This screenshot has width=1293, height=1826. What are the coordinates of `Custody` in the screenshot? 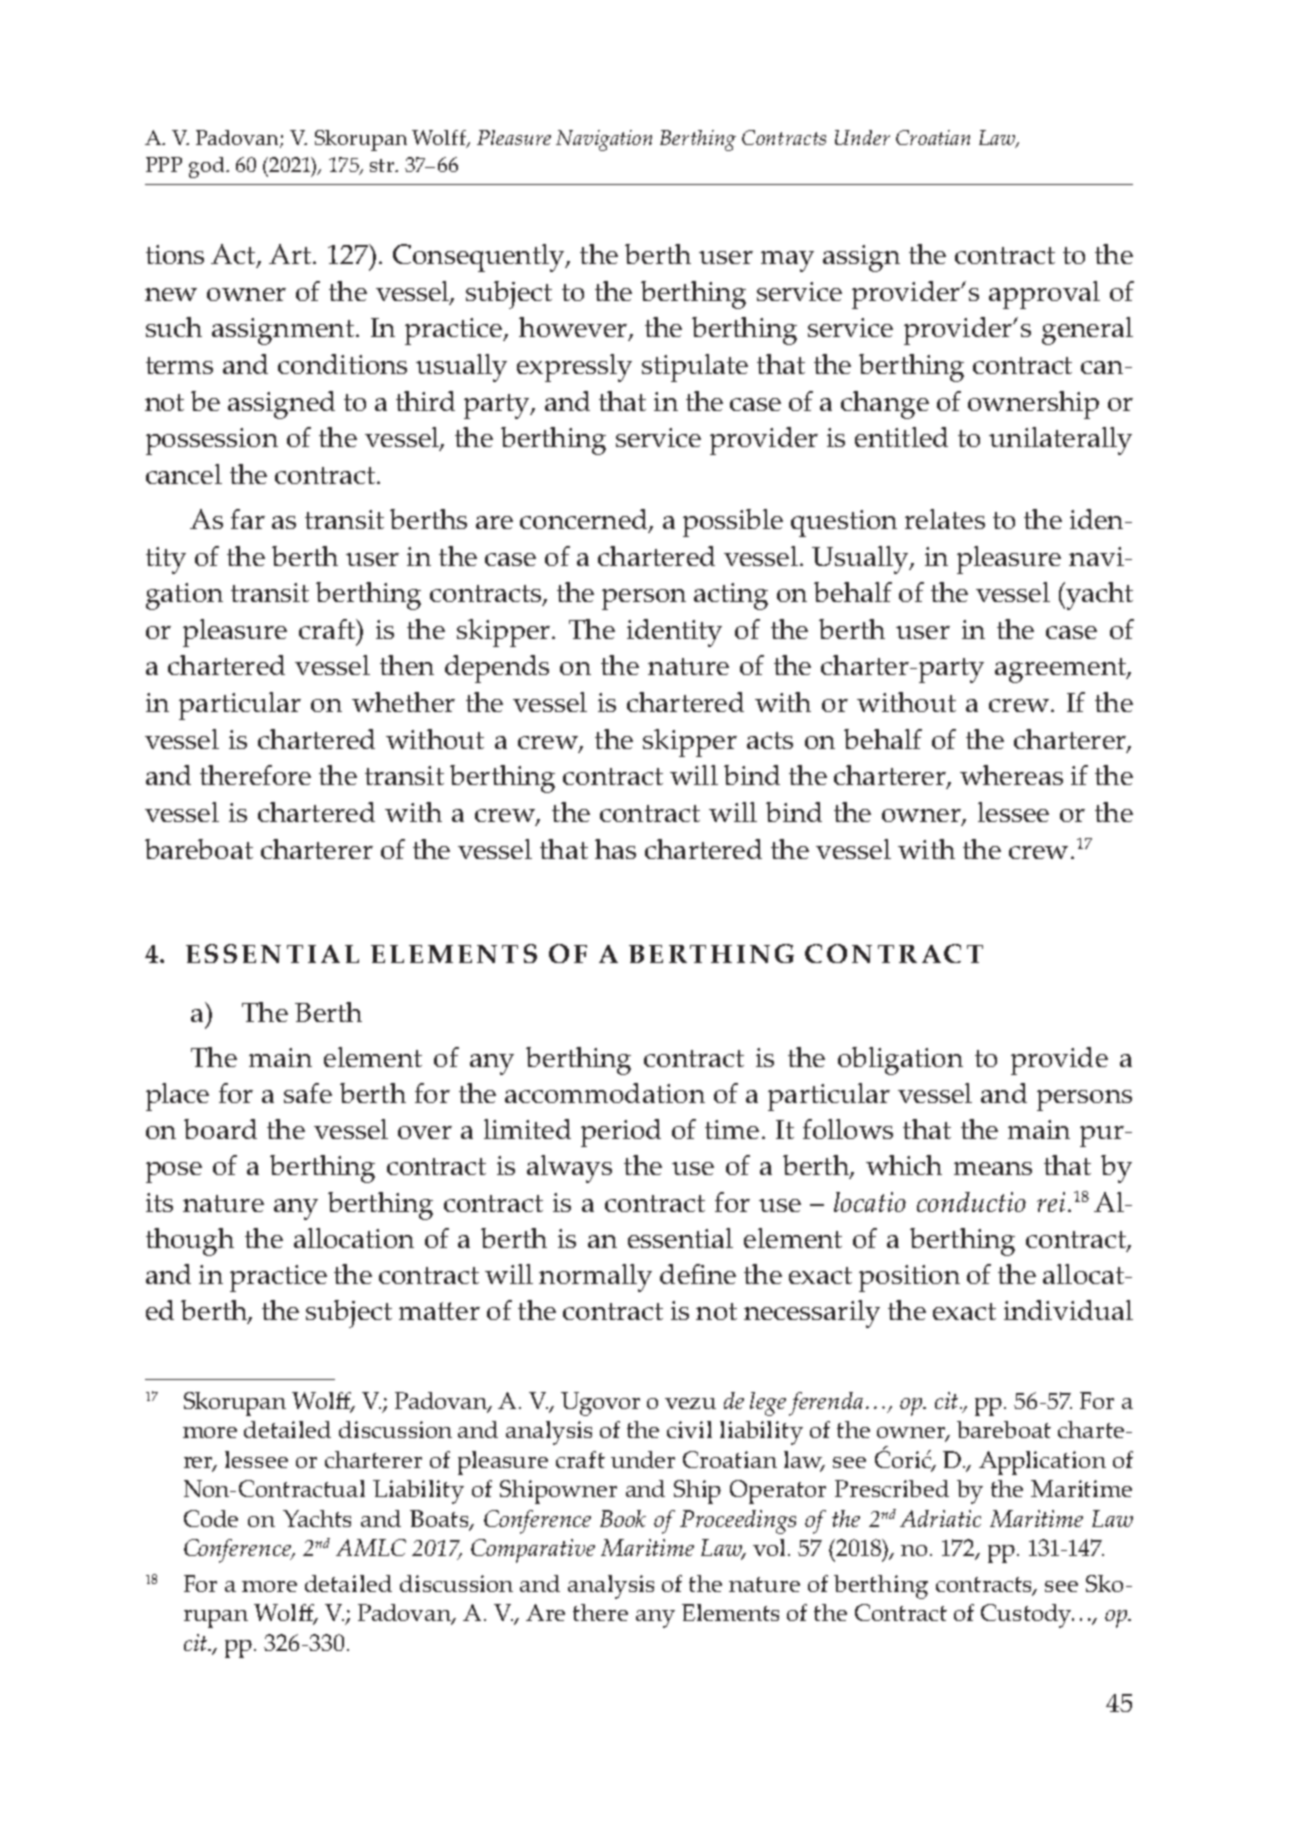 It's located at (1027, 1616).
